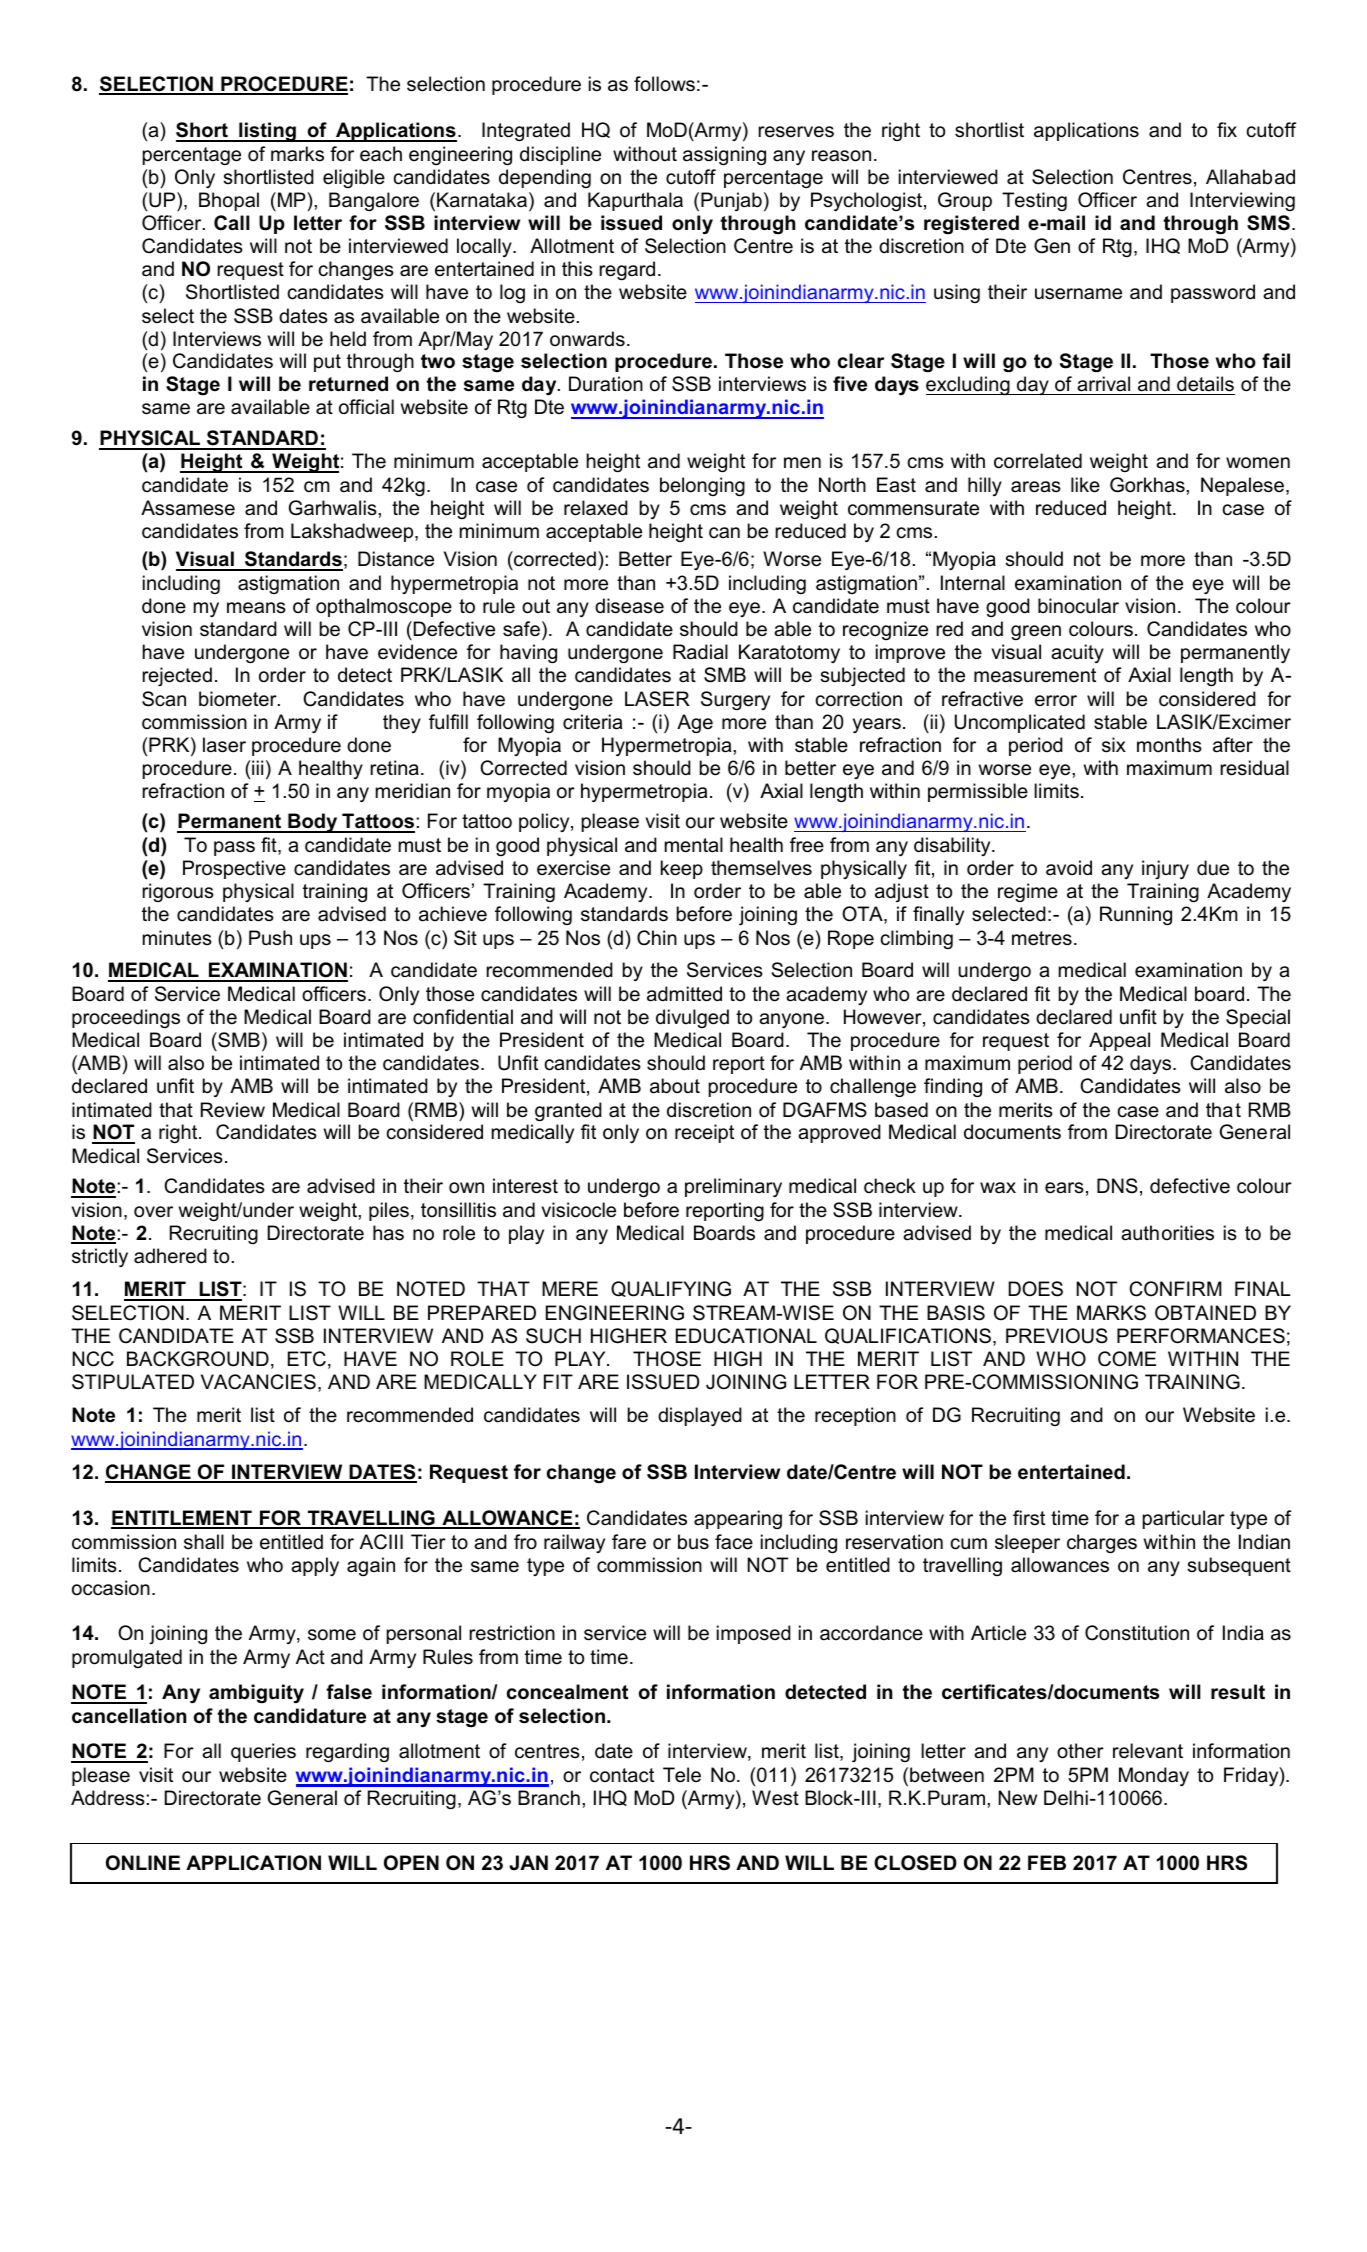  Describe the element at coordinates (229, 201) in the screenshot. I see `Bhopal` at that location.
